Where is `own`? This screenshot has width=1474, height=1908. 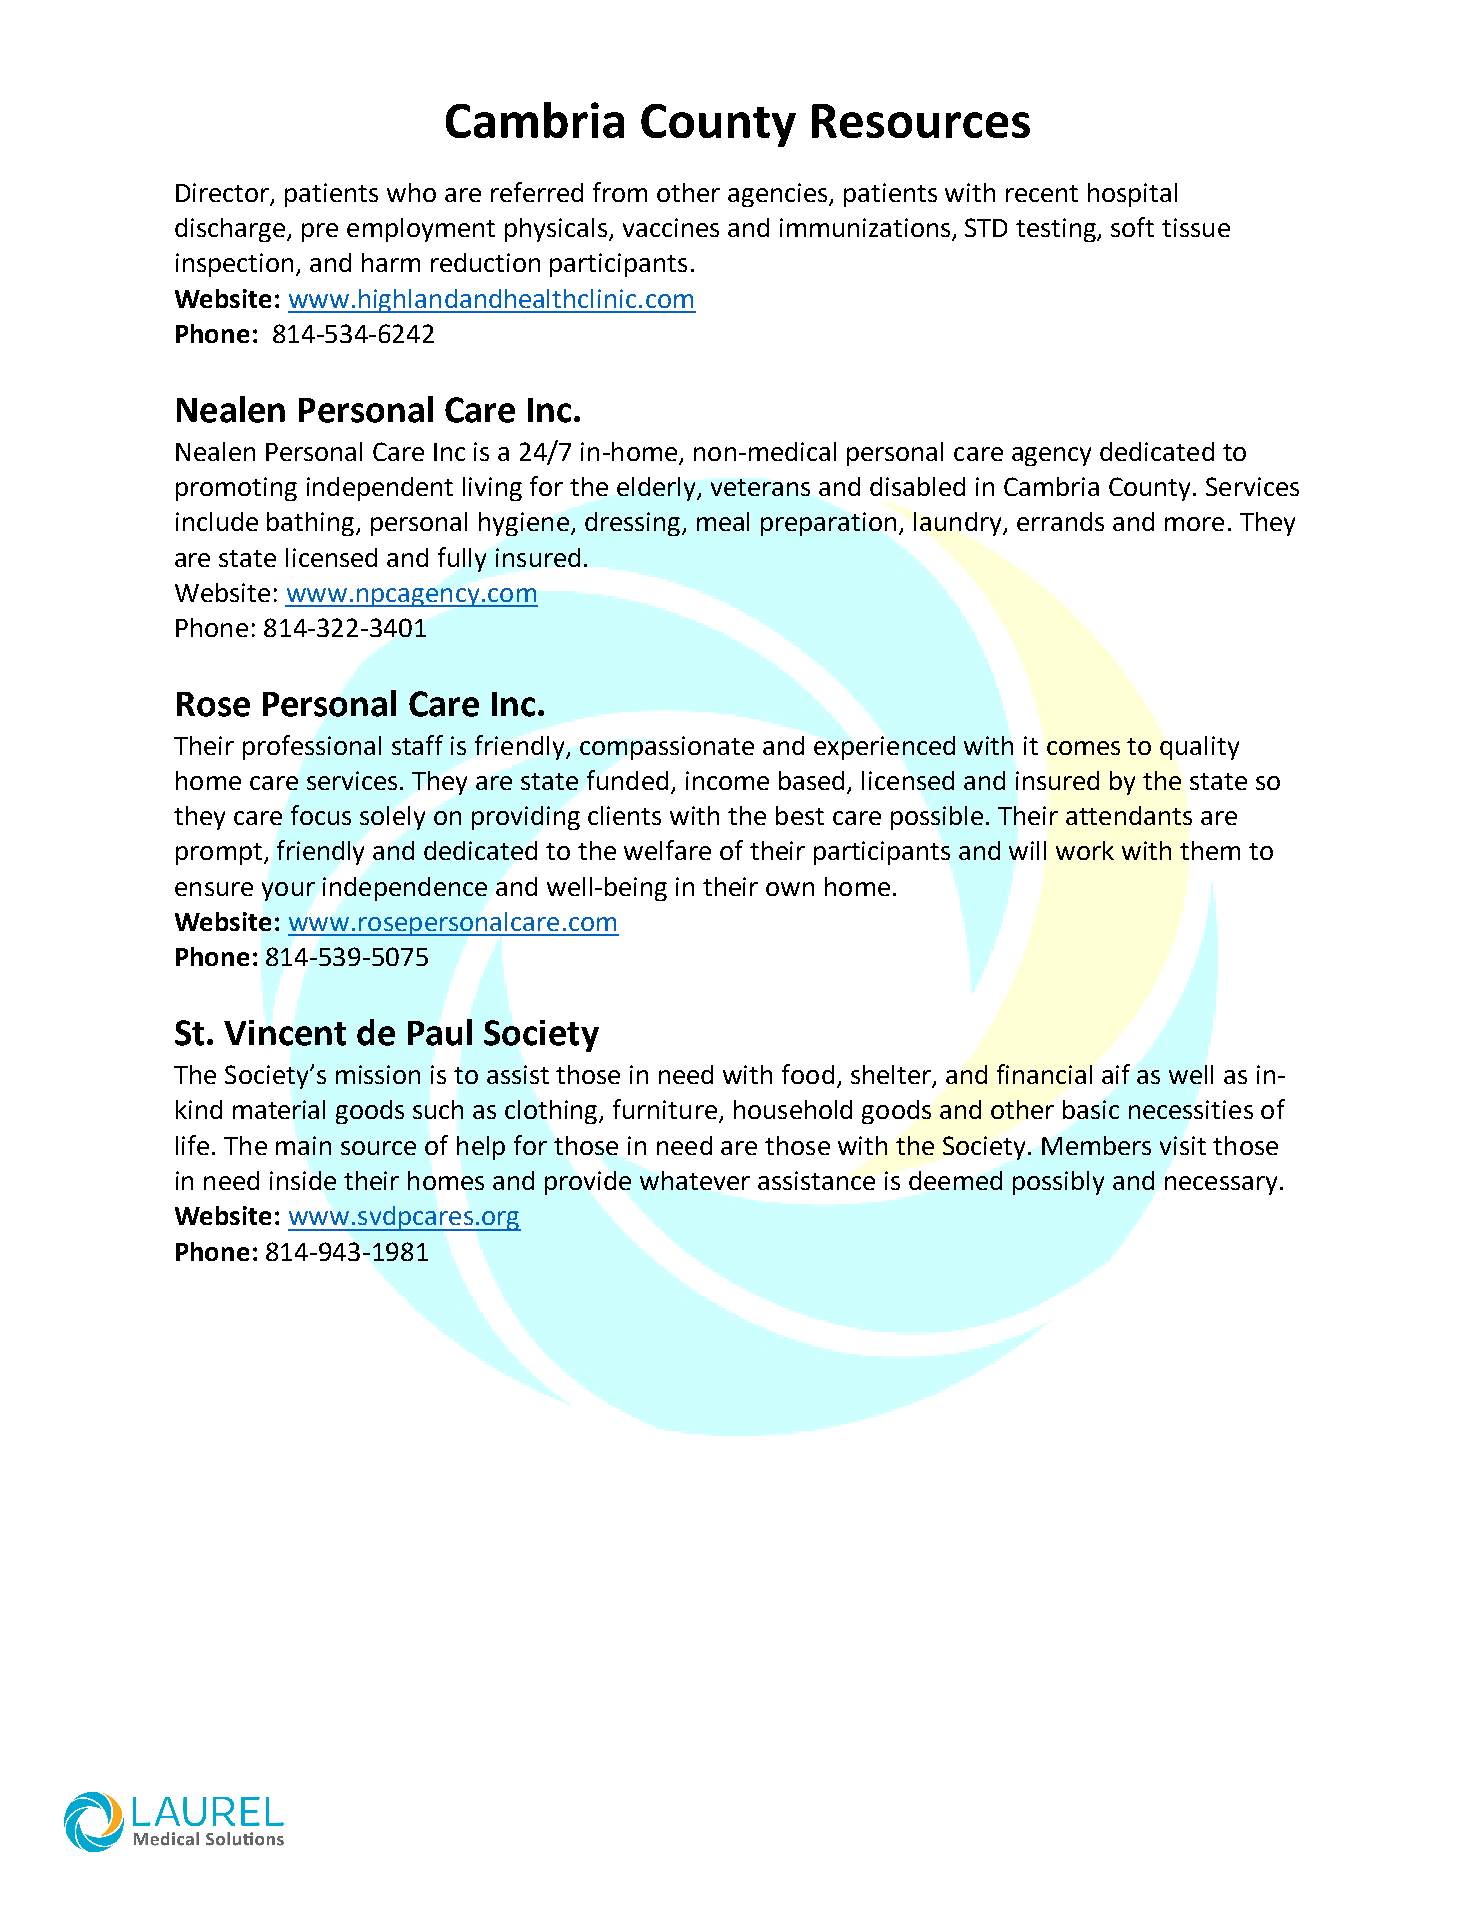
own is located at coordinates (790, 889).
